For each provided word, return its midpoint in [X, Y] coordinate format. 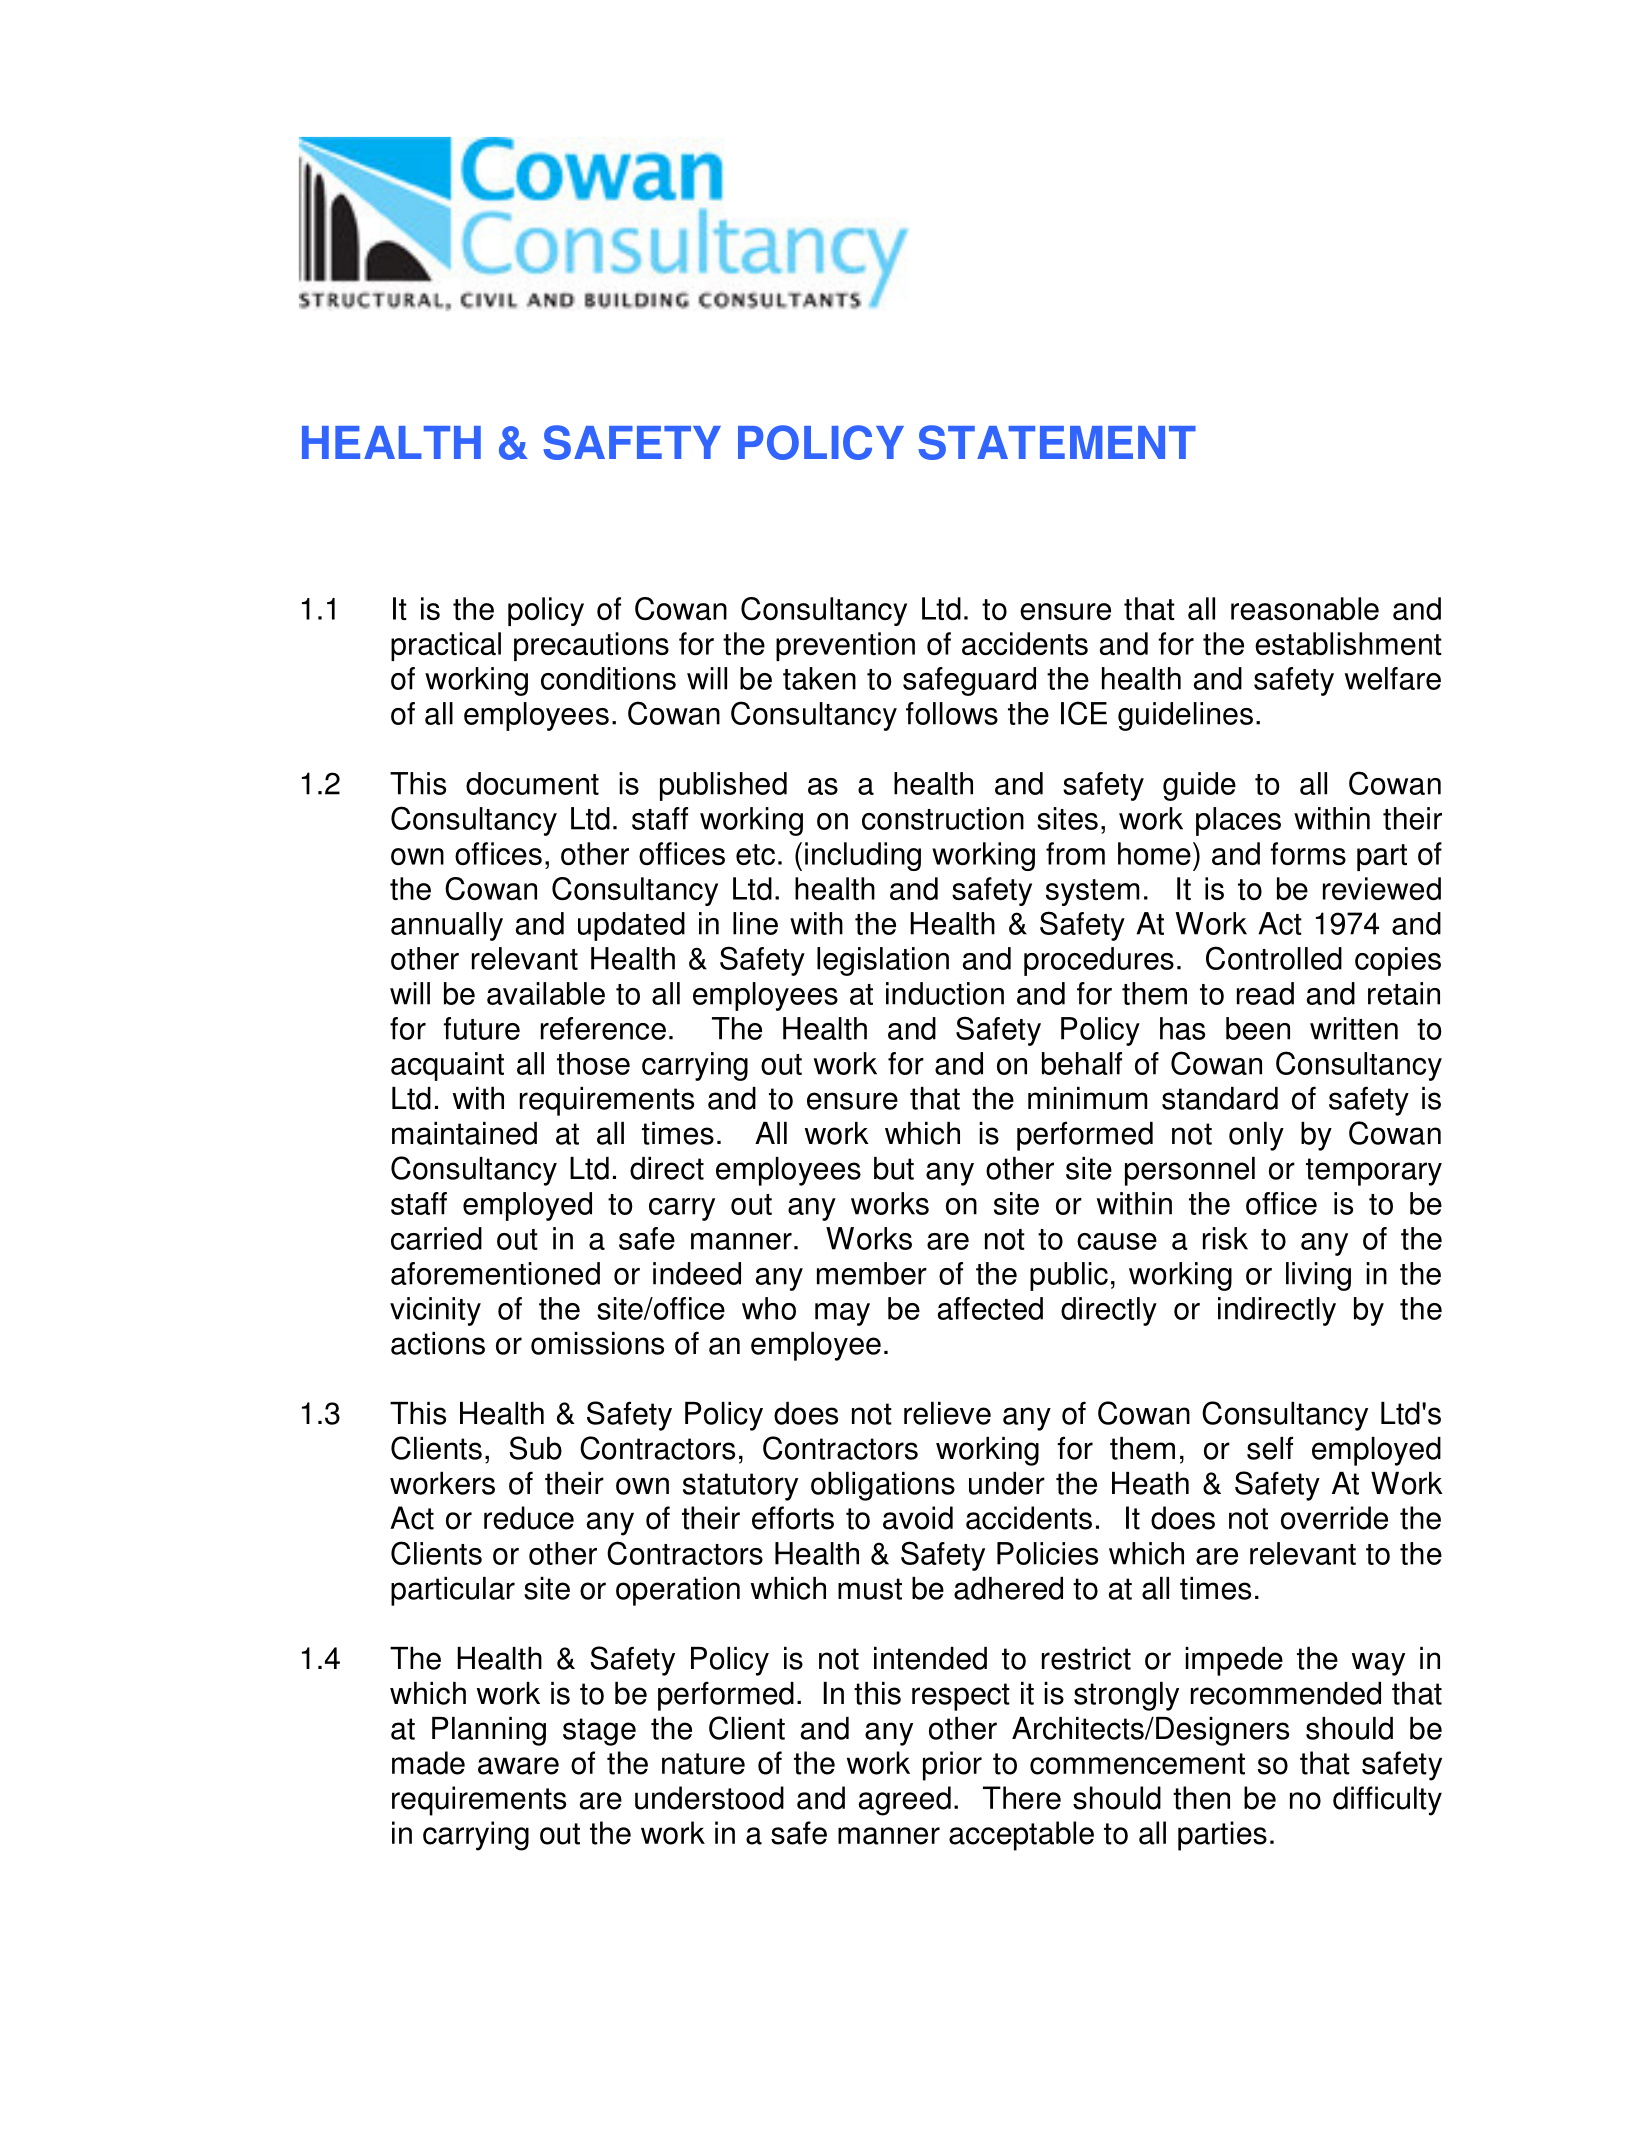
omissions [597, 1343]
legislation [883, 961]
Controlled [1274, 958]
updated [631, 926]
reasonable [1305, 608]
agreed [905, 1801]
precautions [591, 646]
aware [518, 1766]
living [1318, 1276]
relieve [947, 1413]
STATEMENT [1057, 442]
